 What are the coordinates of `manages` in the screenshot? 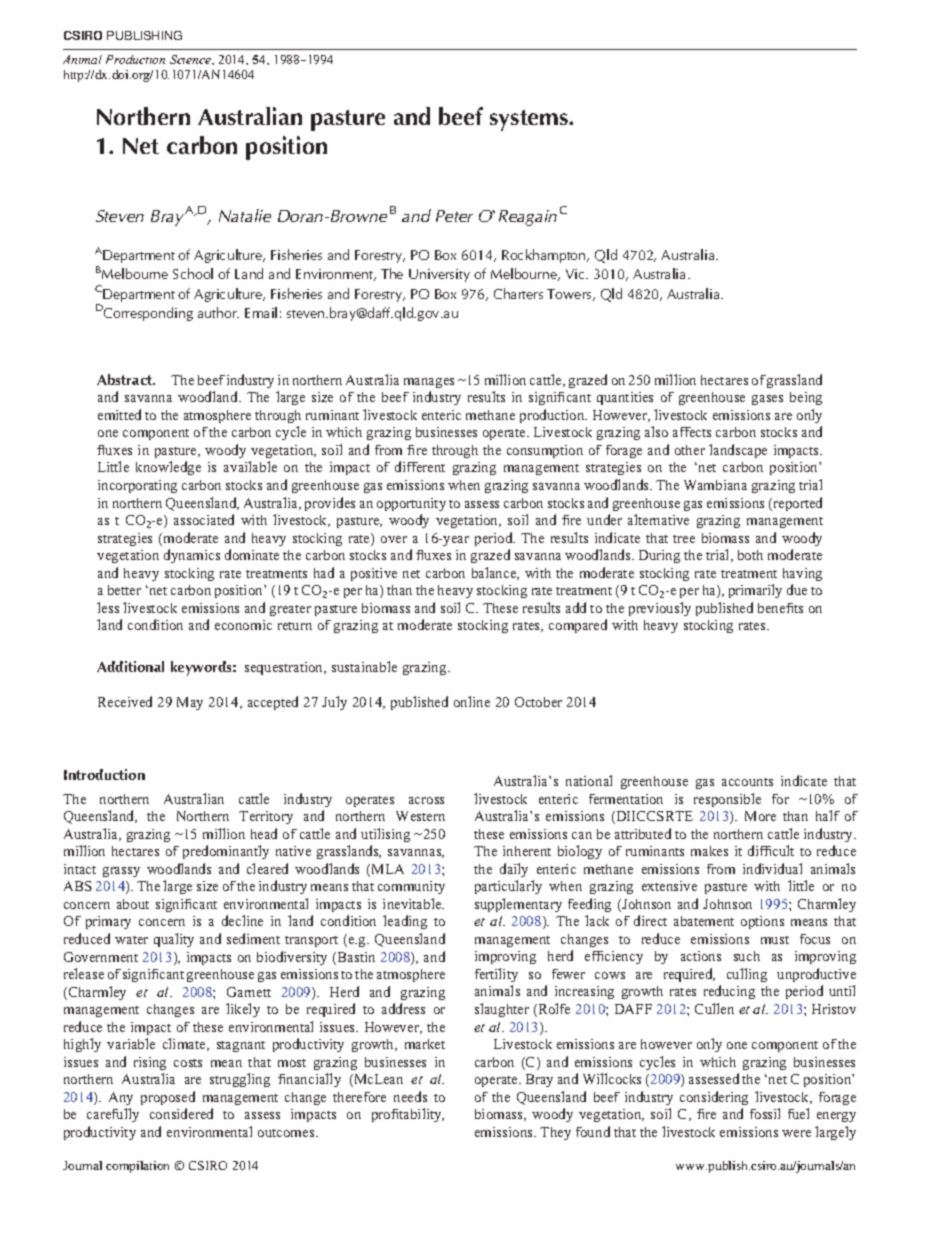 It's located at (429, 383).
